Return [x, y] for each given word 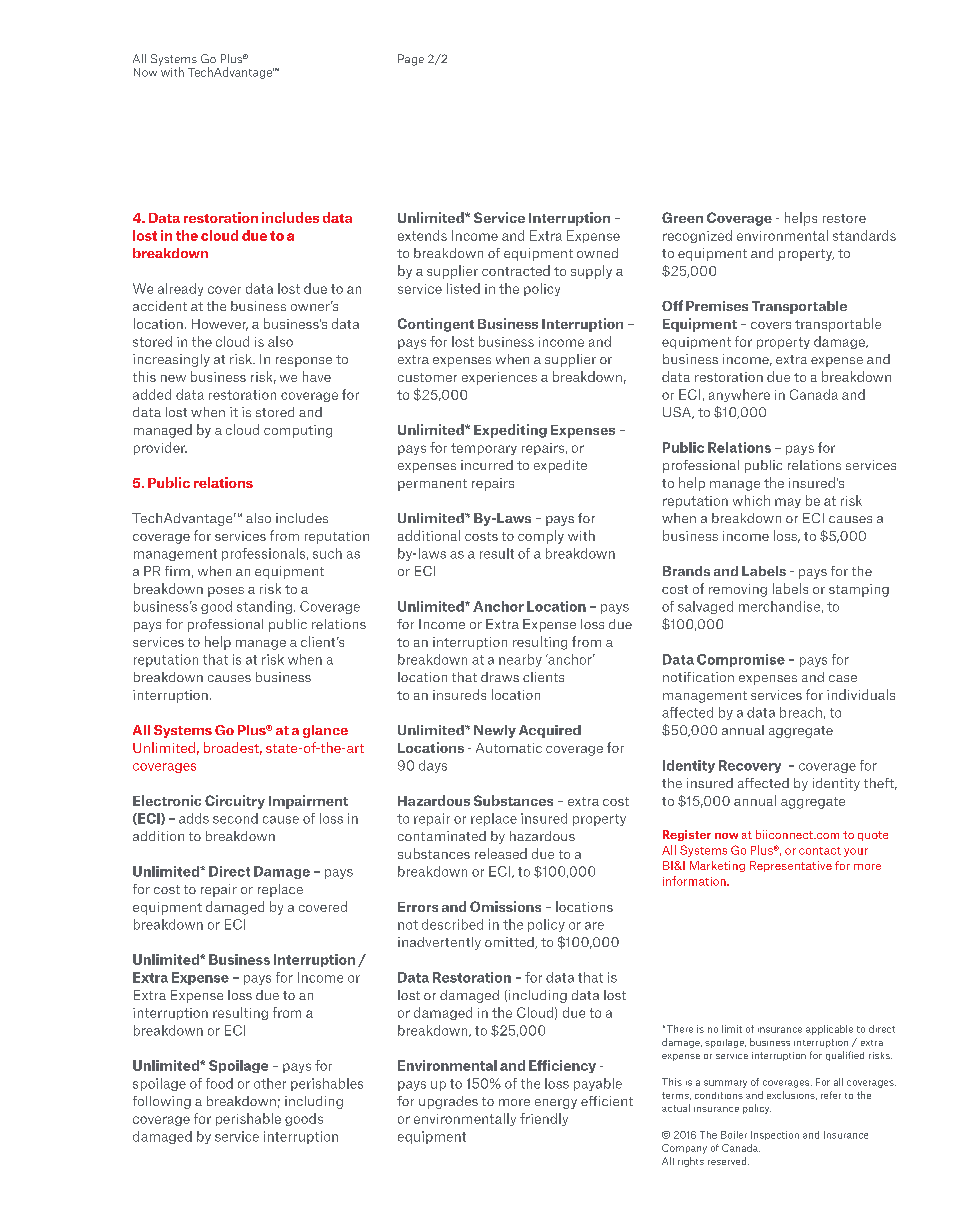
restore [844, 218]
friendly [544, 1119]
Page [411, 60]
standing [264, 607]
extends [422, 235]
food [219, 1083]
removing [738, 590]
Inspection [775, 1135]
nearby [520, 660]
